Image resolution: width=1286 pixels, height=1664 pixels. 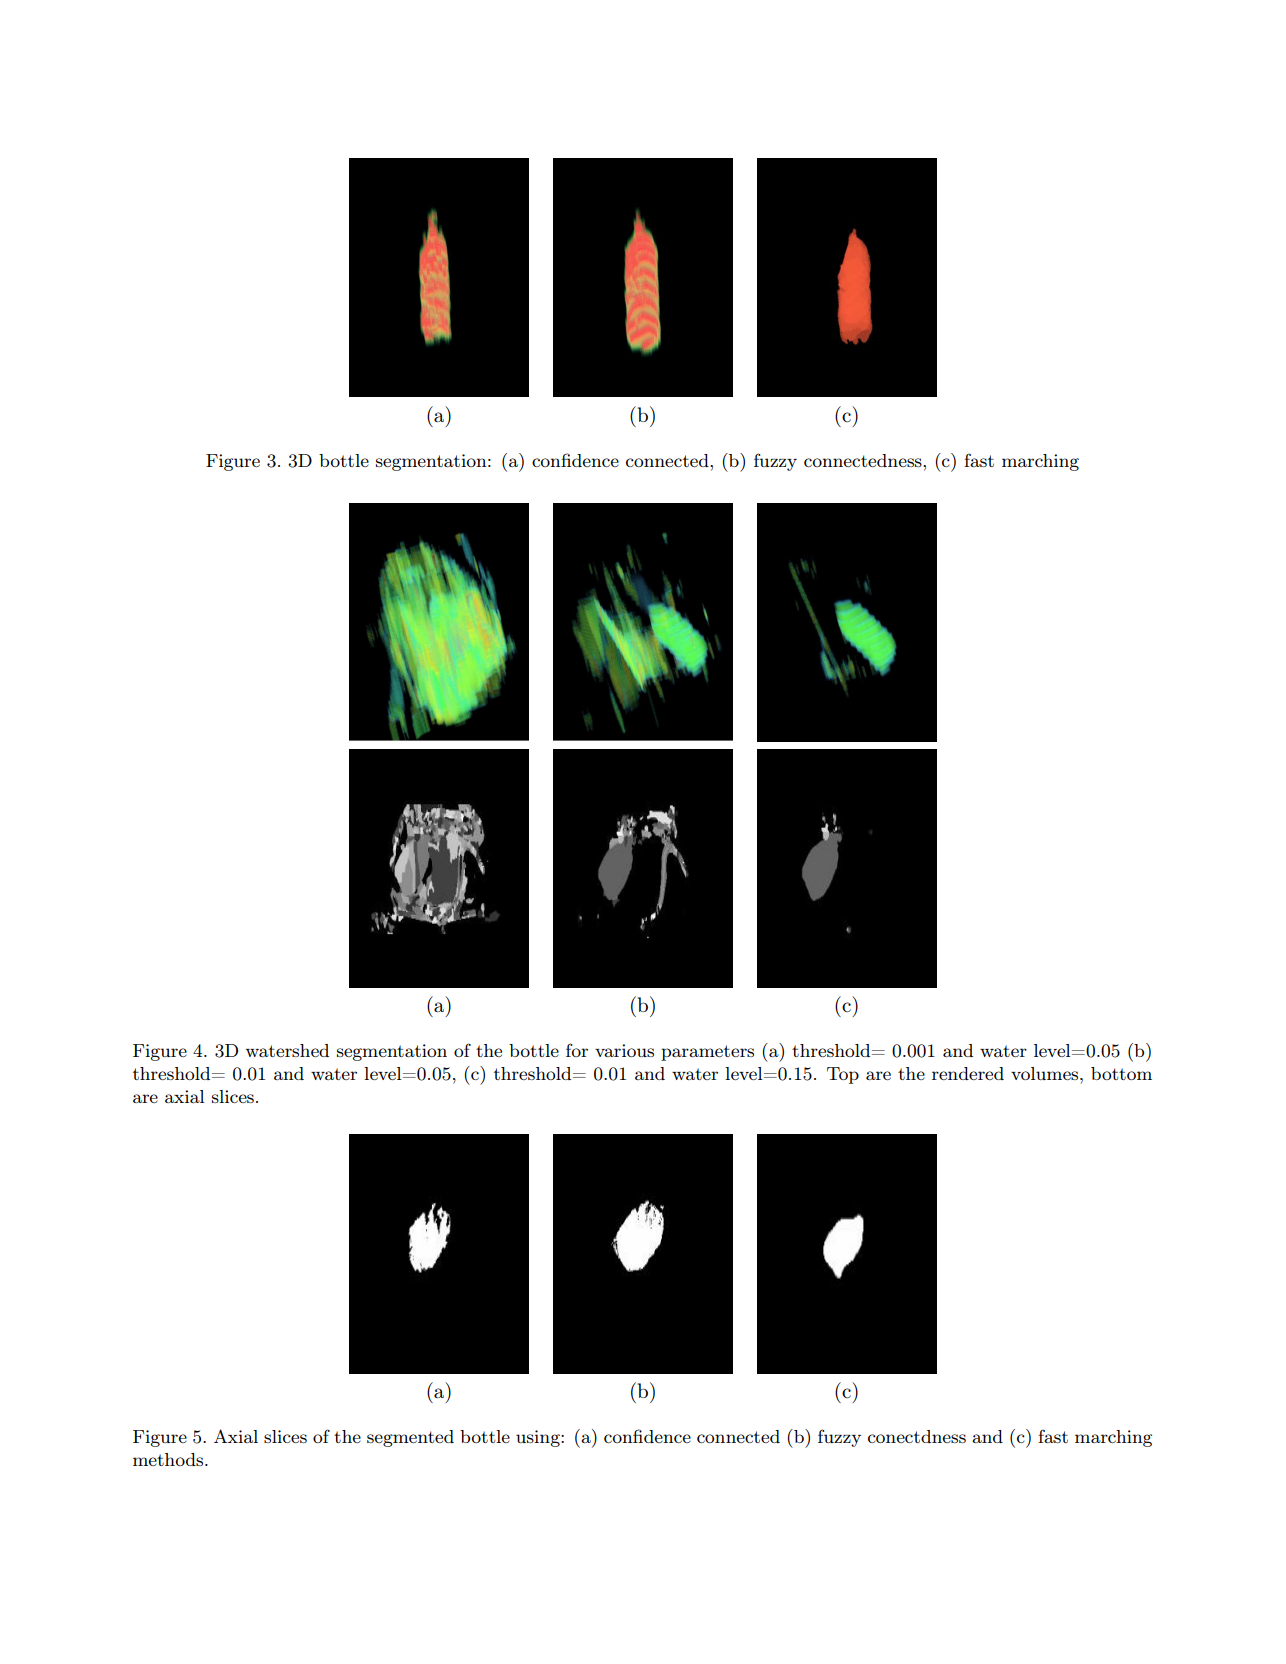 What do you see at coordinates (624, 1050) in the screenshot?
I see `various` at bounding box center [624, 1050].
